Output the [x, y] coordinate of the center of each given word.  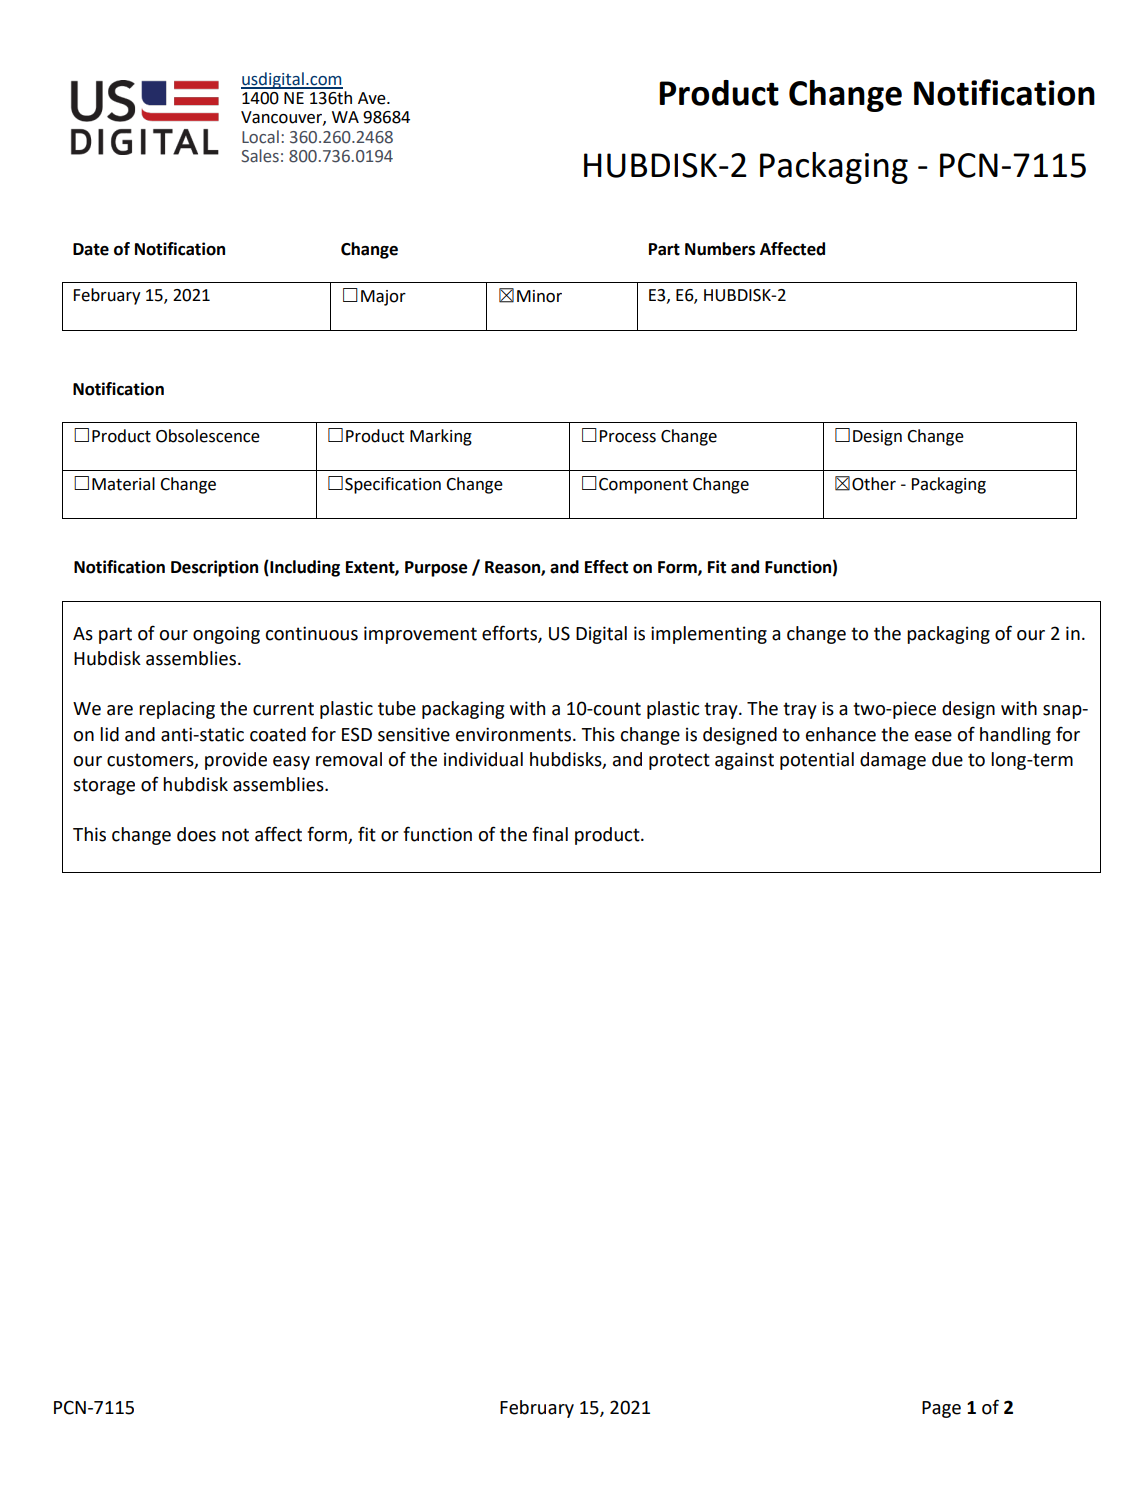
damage [893, 761]
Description [214, 568]
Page [941, 1409]
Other [874, 484]
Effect [606, 567]
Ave [373, 98]
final [550, 834]
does [196, 834]
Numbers [720, 249]
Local [260, 137]
